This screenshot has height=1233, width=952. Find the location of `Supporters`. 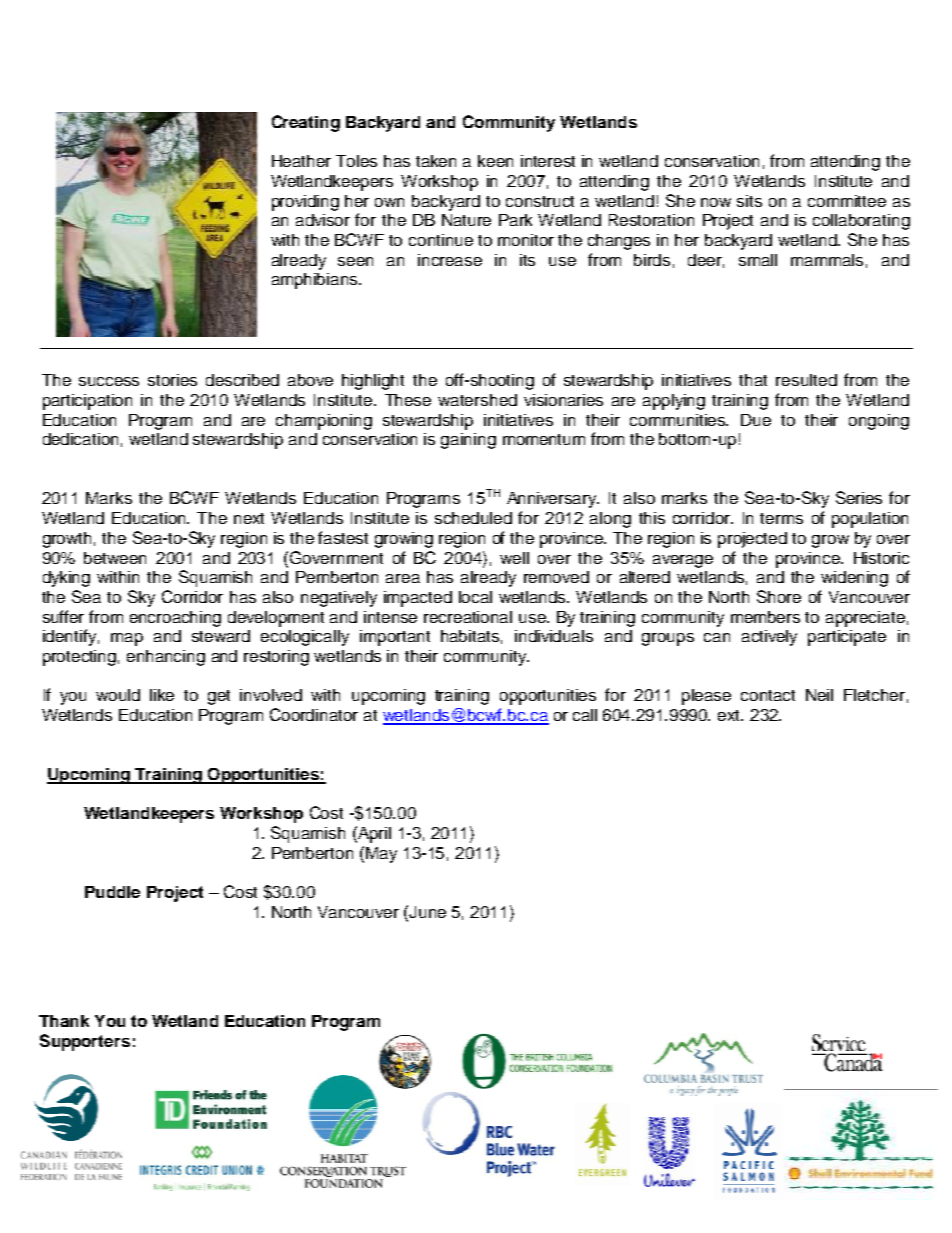

Supporters is located at coordinates (85, 1042).
